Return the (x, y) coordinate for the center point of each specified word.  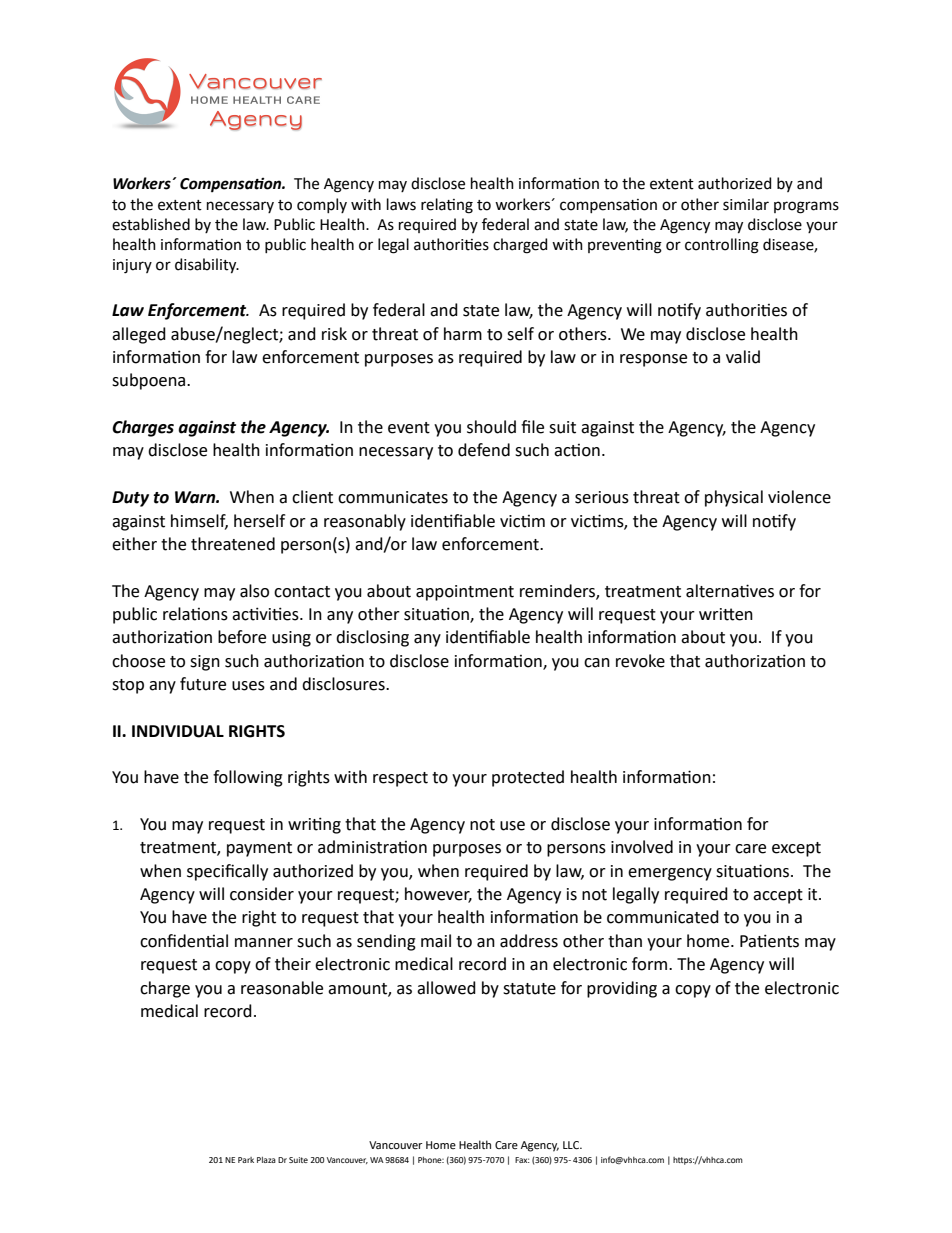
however (438, 895)
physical (734, 498)
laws (401, 204)
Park (246, 1160)
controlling (722, 246)
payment (259, 849)
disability (207, 266)
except (796, 849)
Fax (522, 1160)
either (134, 544)
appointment (465, 593)
